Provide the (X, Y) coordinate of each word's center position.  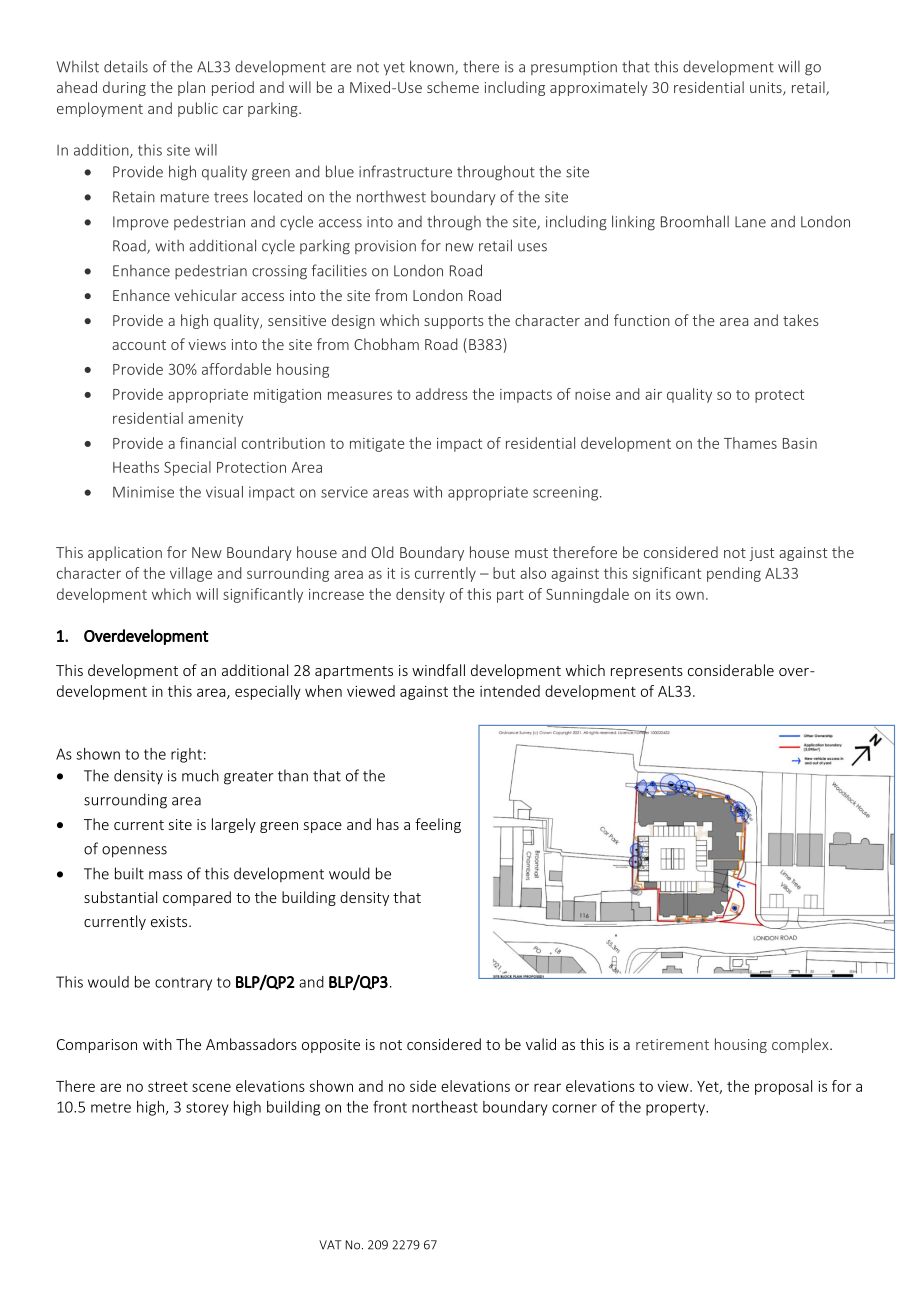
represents (647, 672)
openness (134, 852)
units (767, 89)
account (139, 345)
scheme (453, 87)
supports (454, 322)
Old (382, 552)
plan (191, 88)
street (168, 1086)
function (642, 320)
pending (734, 574)
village (191, 574)
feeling (438, 825)
